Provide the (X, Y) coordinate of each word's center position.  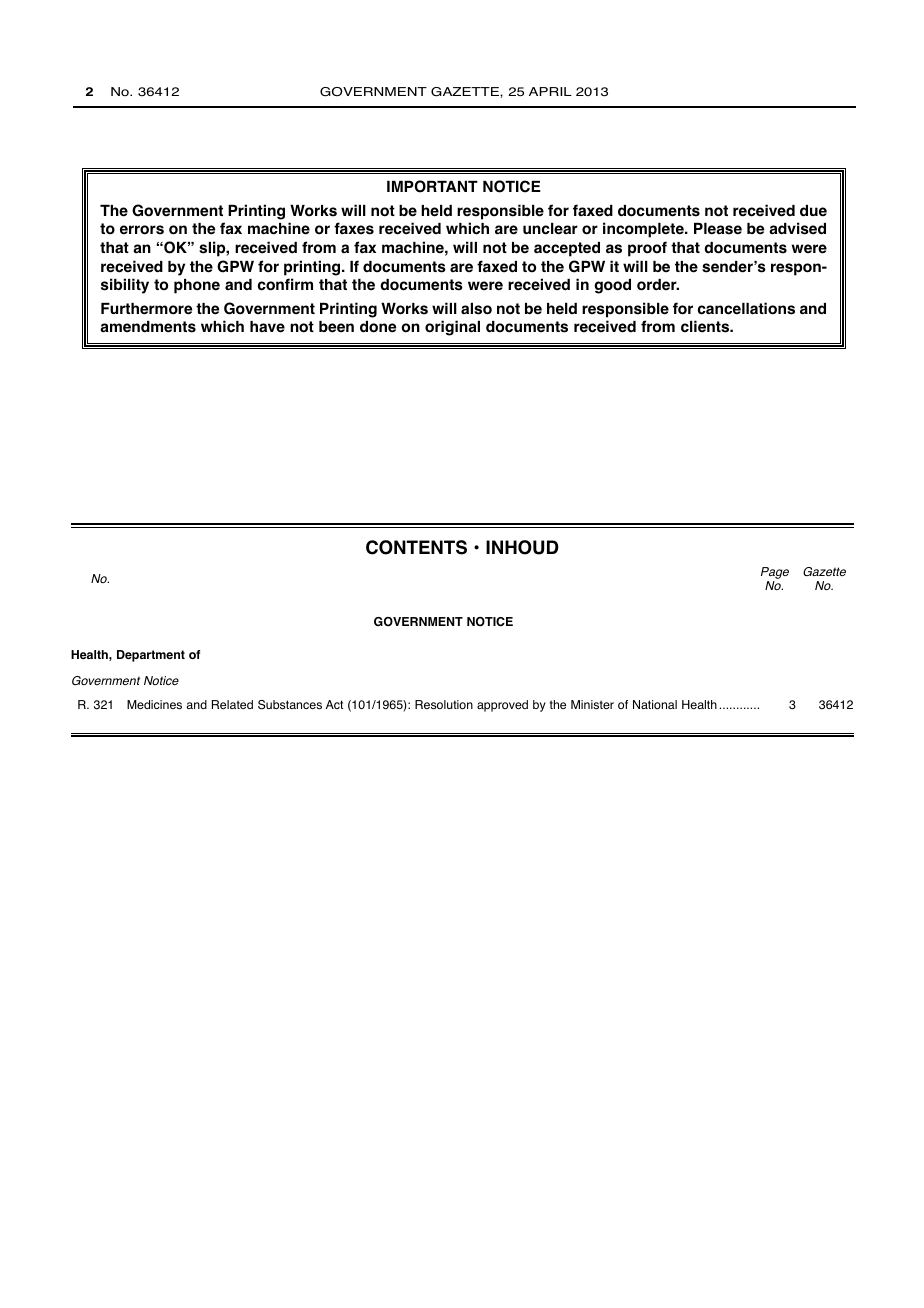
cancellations (746, 308)
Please (718, 229)
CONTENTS (416, 547)
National (655, 705)
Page (775, 574)
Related (232, 704)
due (813, 211)
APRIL (550, 91)
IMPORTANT (432, 186)
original (452, 328)
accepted (567, 249)
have (267, 327)
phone (197, 286)
